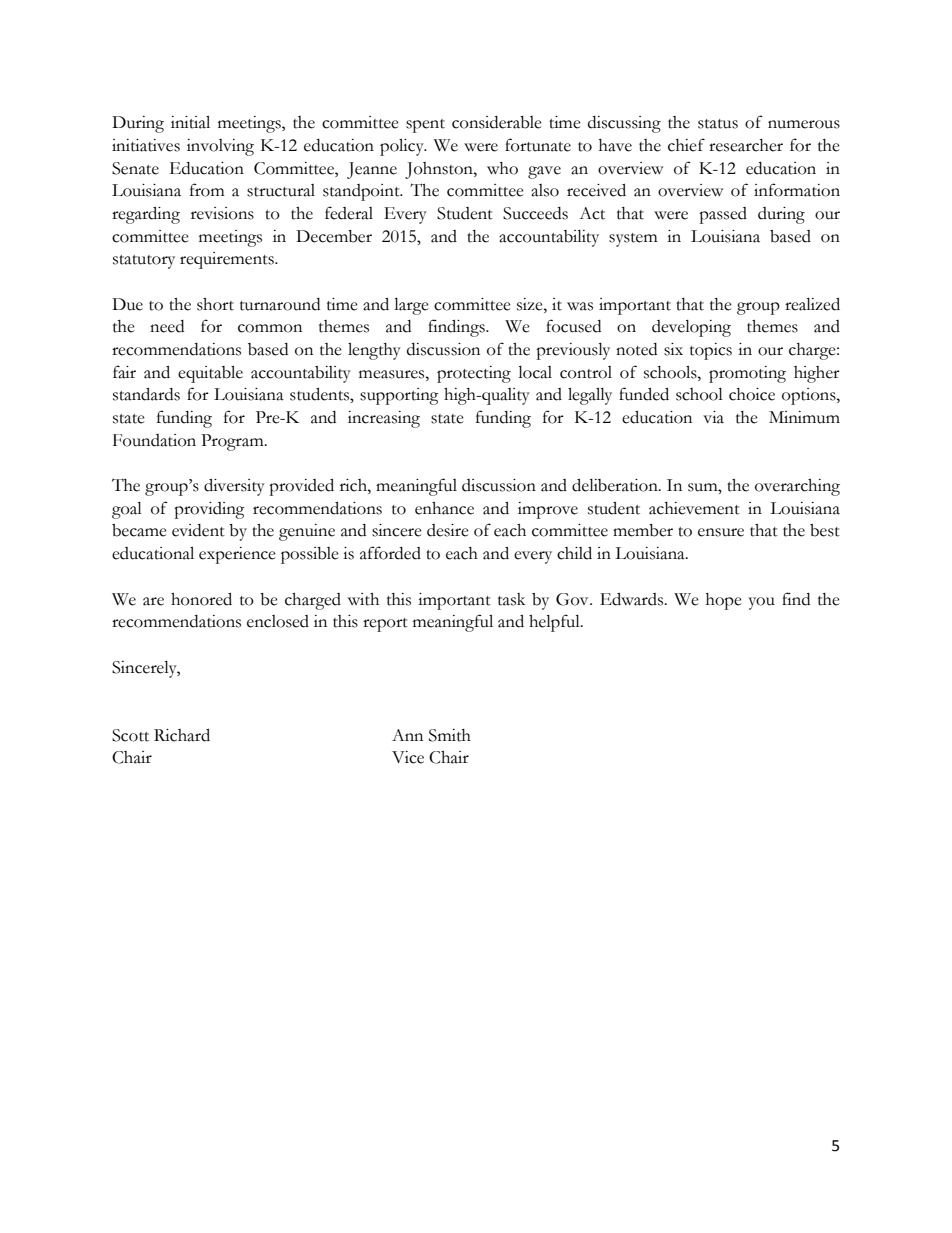  What do you see at coordinates (130, 735) in the page?
I see `Scott` at bounding box center [130, 735].
